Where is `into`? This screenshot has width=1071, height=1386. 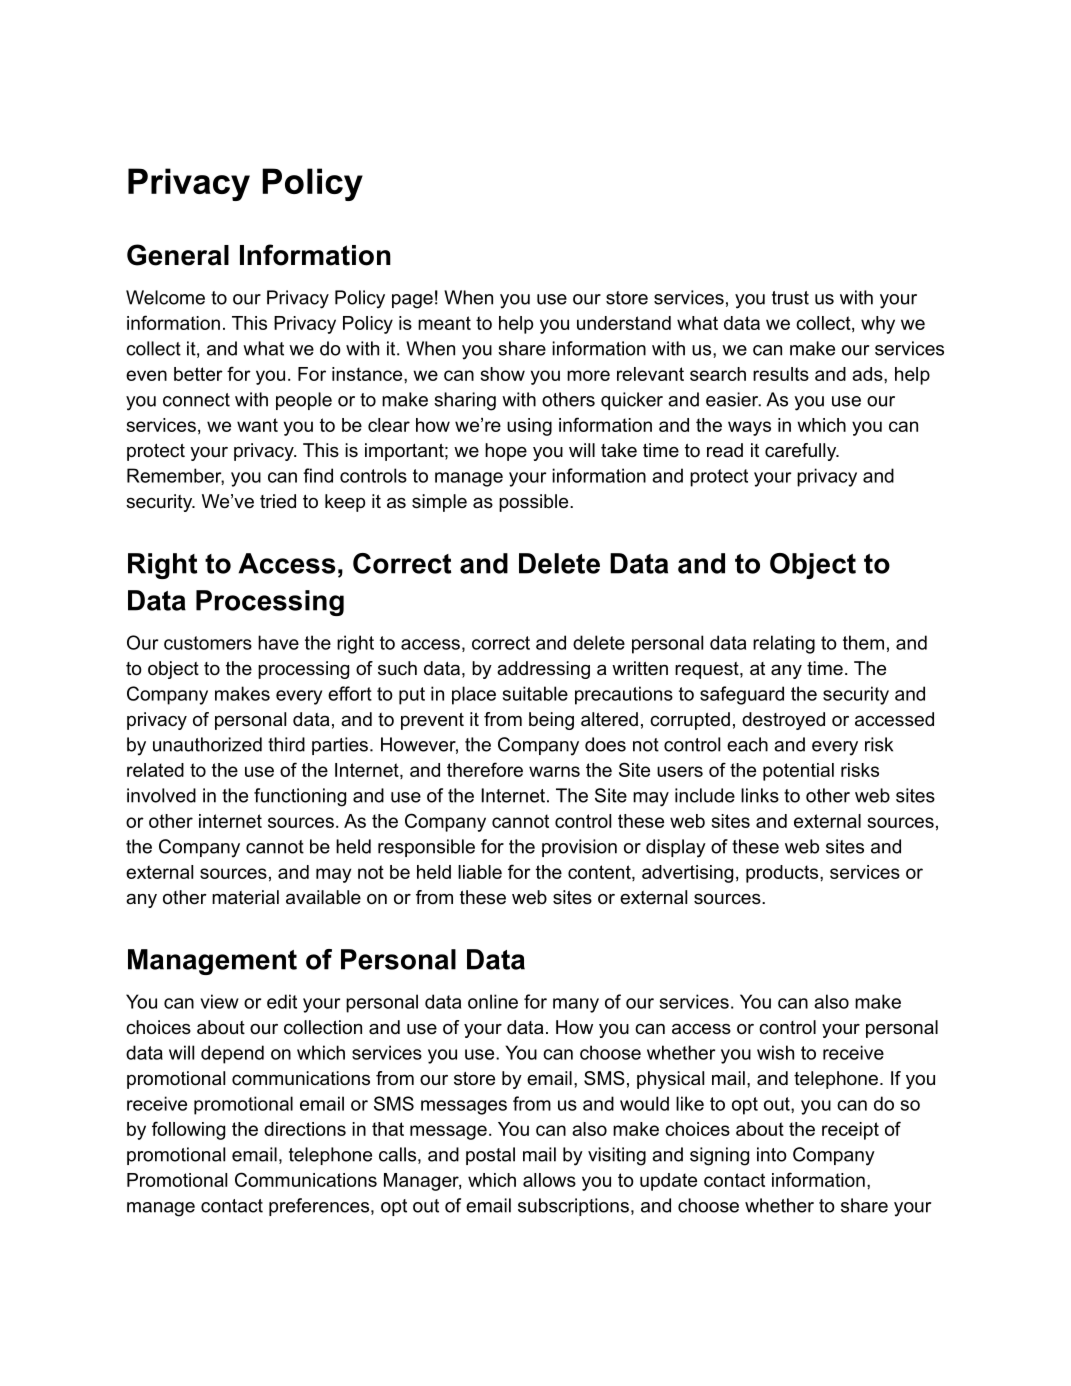 into is located at coordinates (772, 1154).
